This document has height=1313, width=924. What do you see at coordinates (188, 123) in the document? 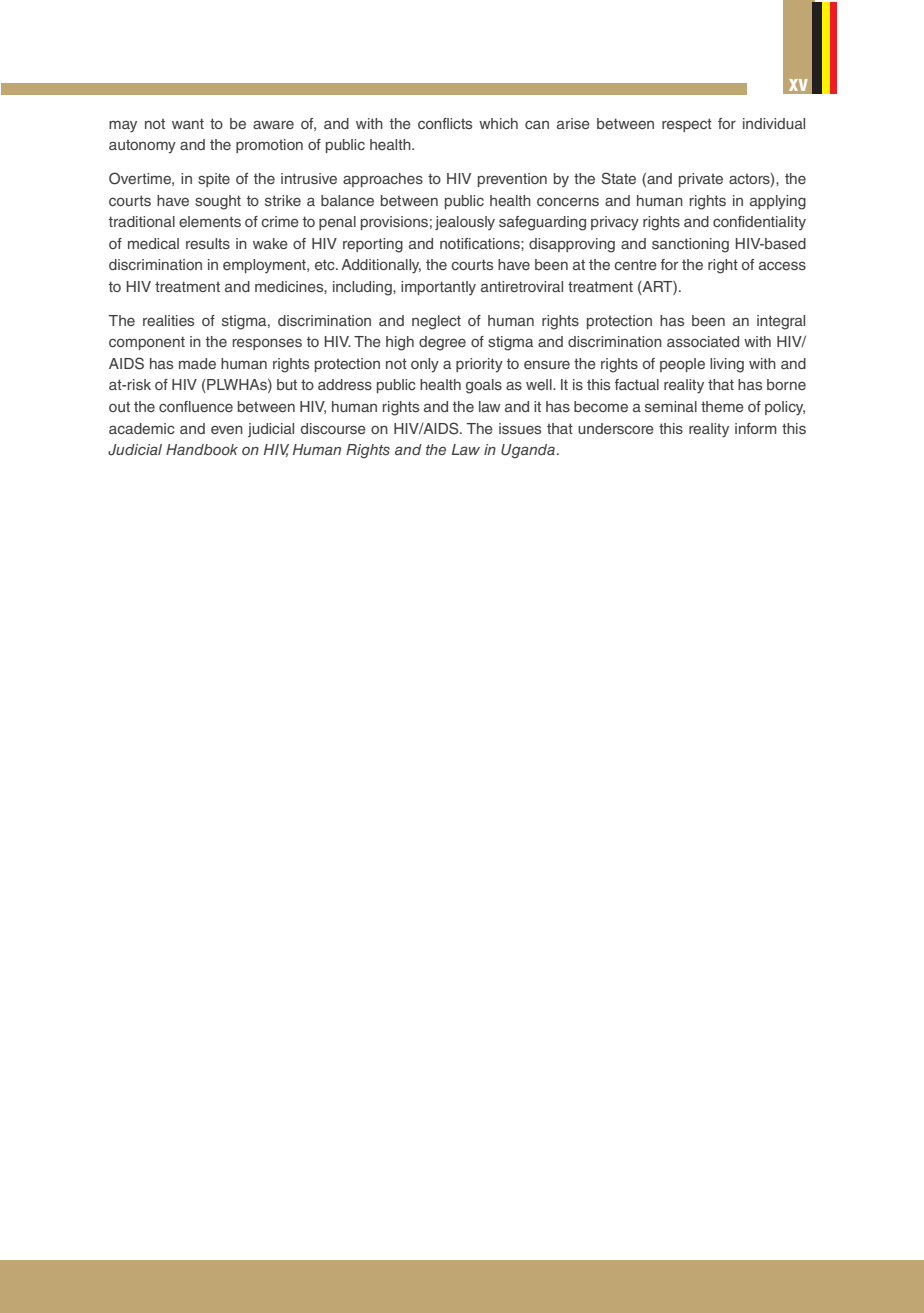
I see `want` at bounding box center [188, 123].
